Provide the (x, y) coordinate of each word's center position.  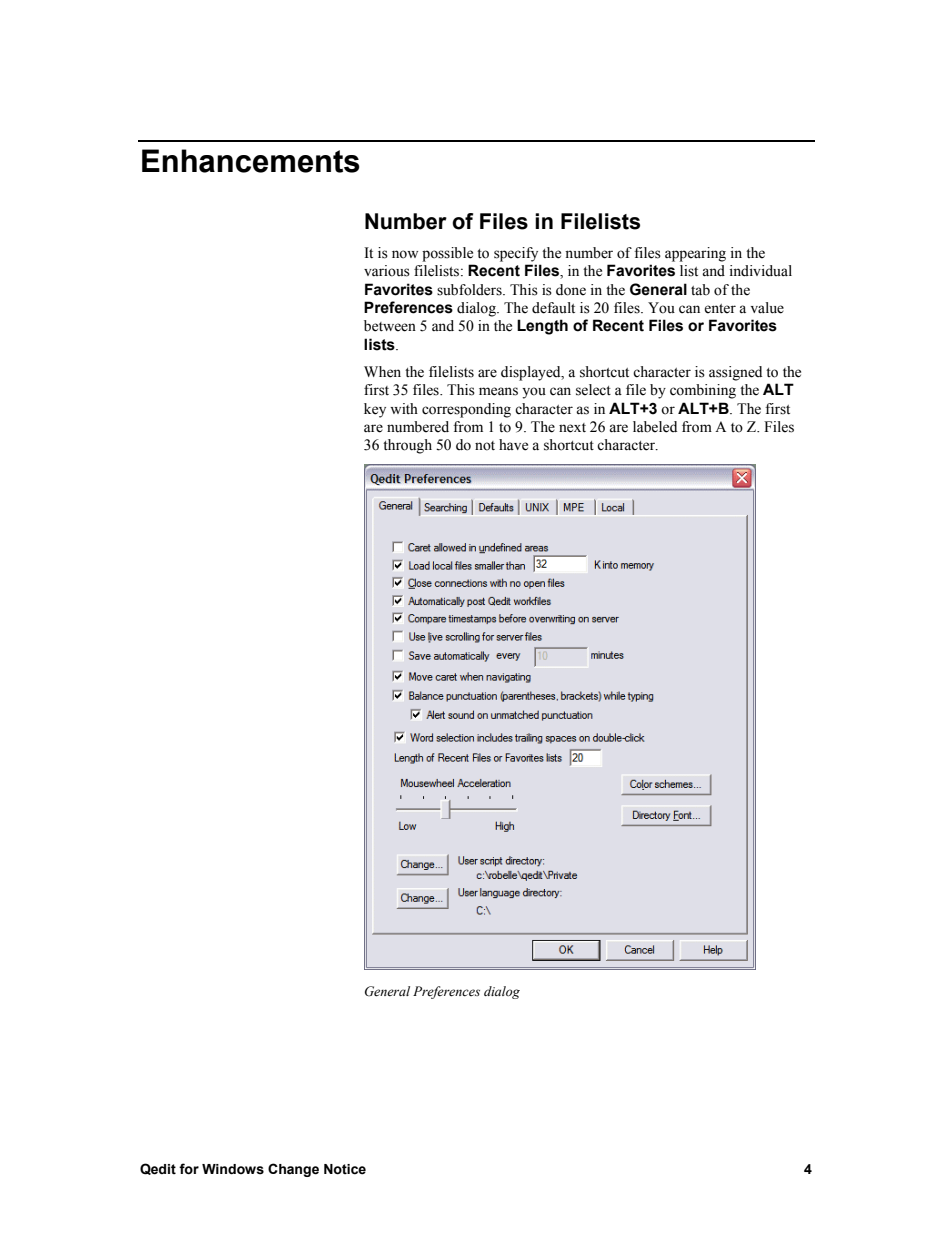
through (407, 446)
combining (703, 391)
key (375, 410)
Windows (233, 1169)
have (513, 445)
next (572, 428)
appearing (695, 254)
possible (447, 254)
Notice (345, 1169)
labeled (655, 427)
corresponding (466, 410)
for (189, 1169)
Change (293, 1170)
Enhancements (251, 161)
